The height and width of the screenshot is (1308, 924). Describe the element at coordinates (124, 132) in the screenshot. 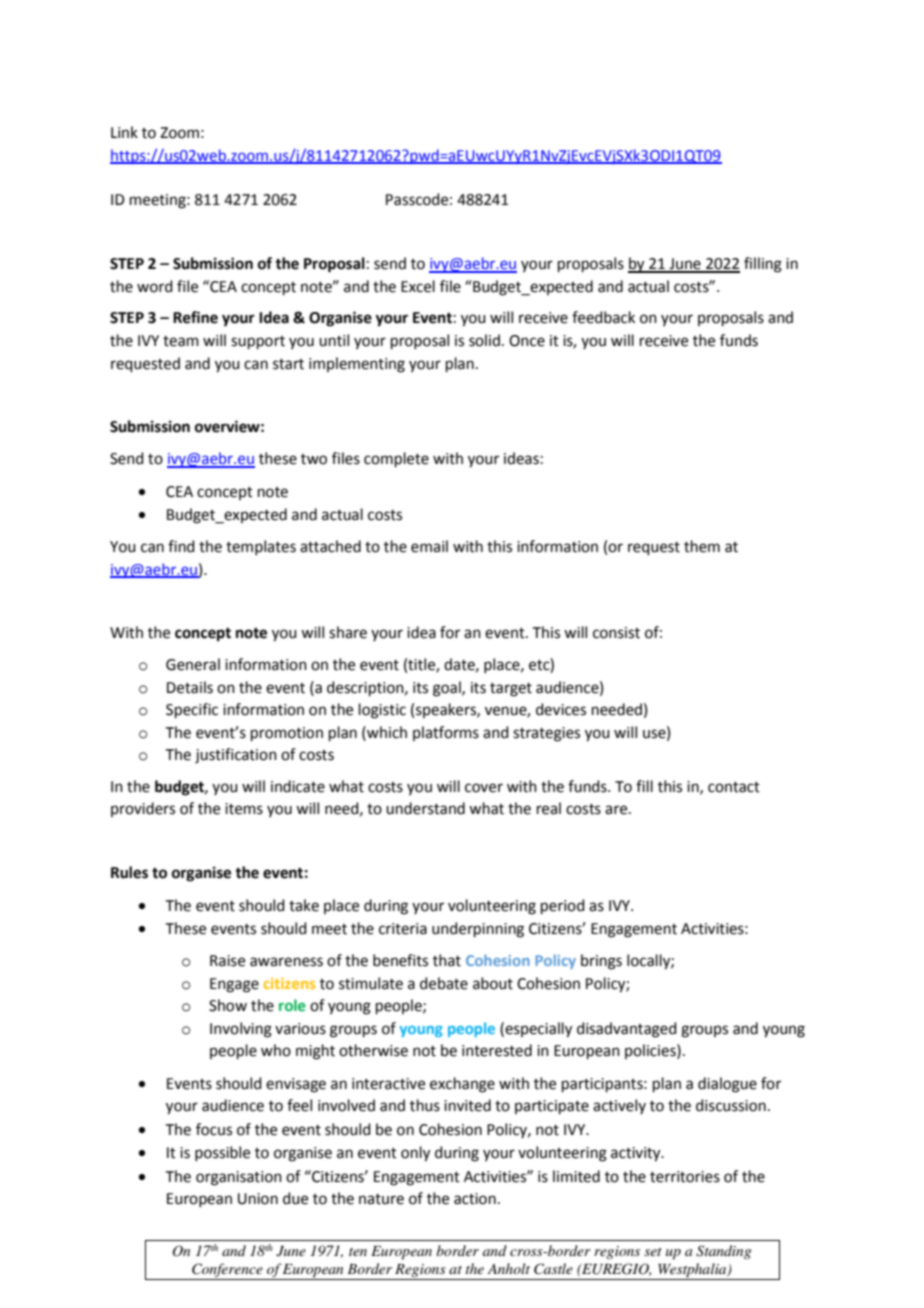

I see `Link` at that location.
